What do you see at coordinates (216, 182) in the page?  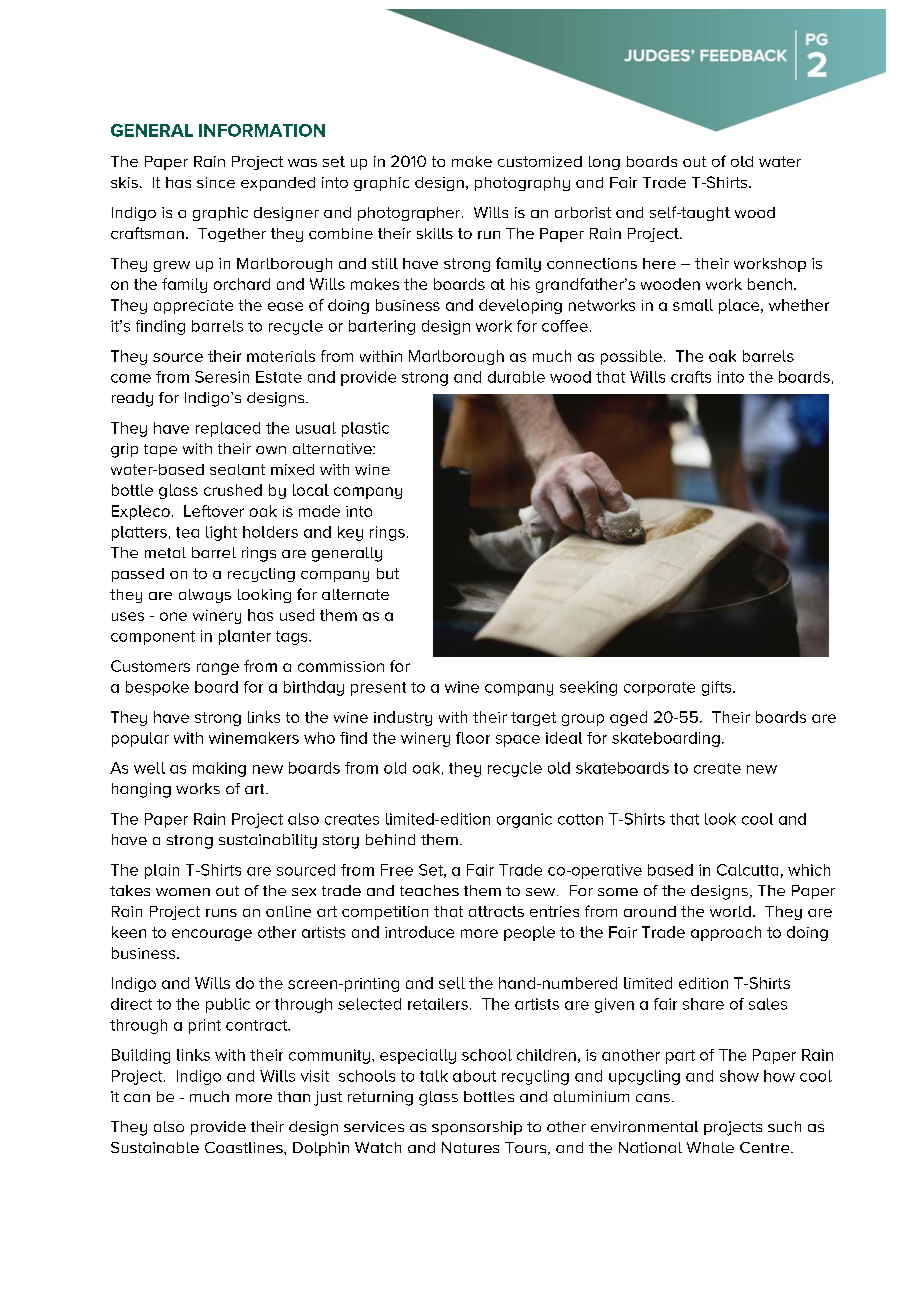 I see `since` at bounding box center [216, 182].
